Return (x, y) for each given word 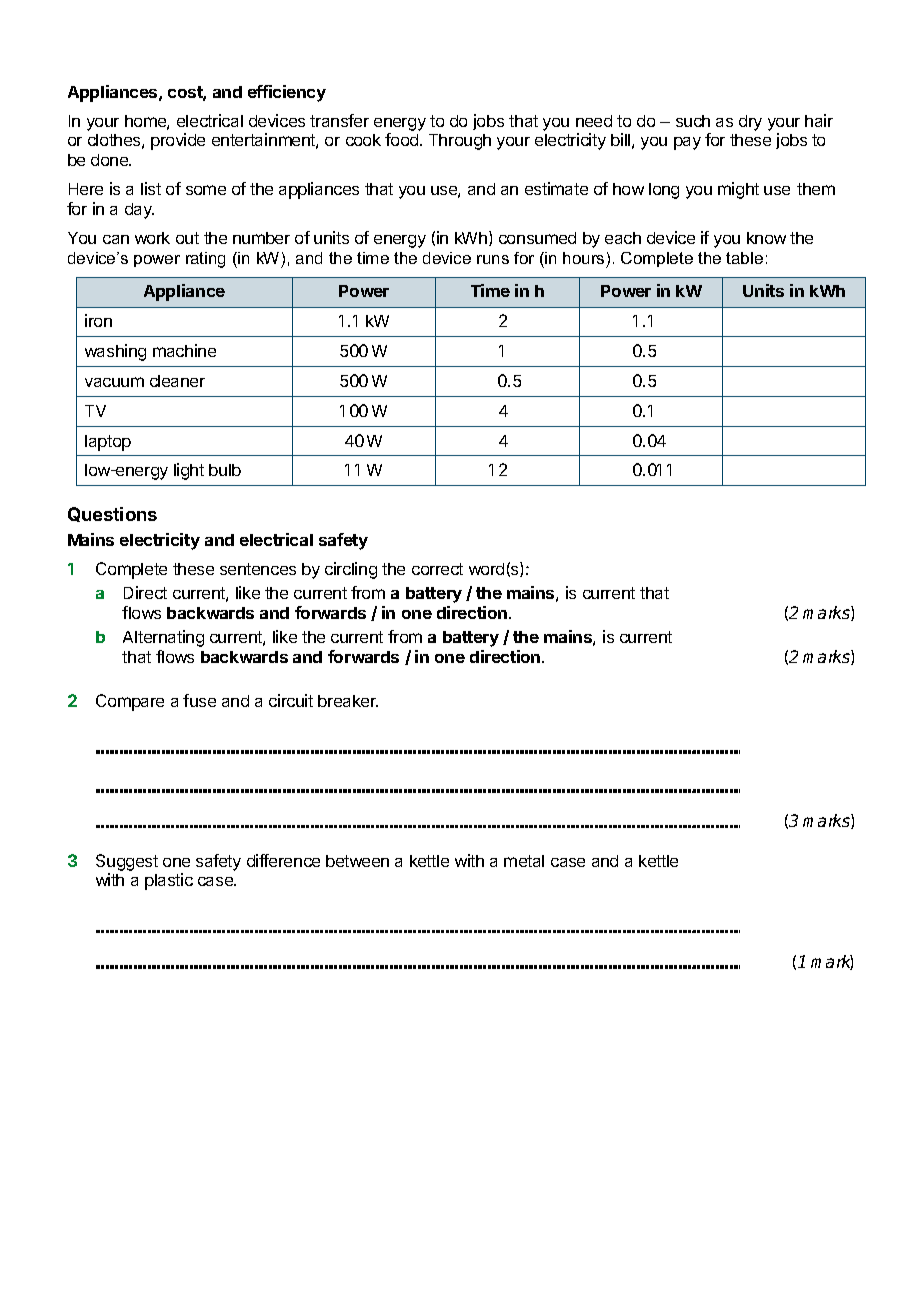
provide (178, 141)
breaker (348, 701)
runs (493, 259)
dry (750, 123)
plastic (169, 881)
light (189, 471)
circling (351, 570)
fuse (199, 700)
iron (98, 320)
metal (524, 861)
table (744, 258)
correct (437, 569)
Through (460, 142)
